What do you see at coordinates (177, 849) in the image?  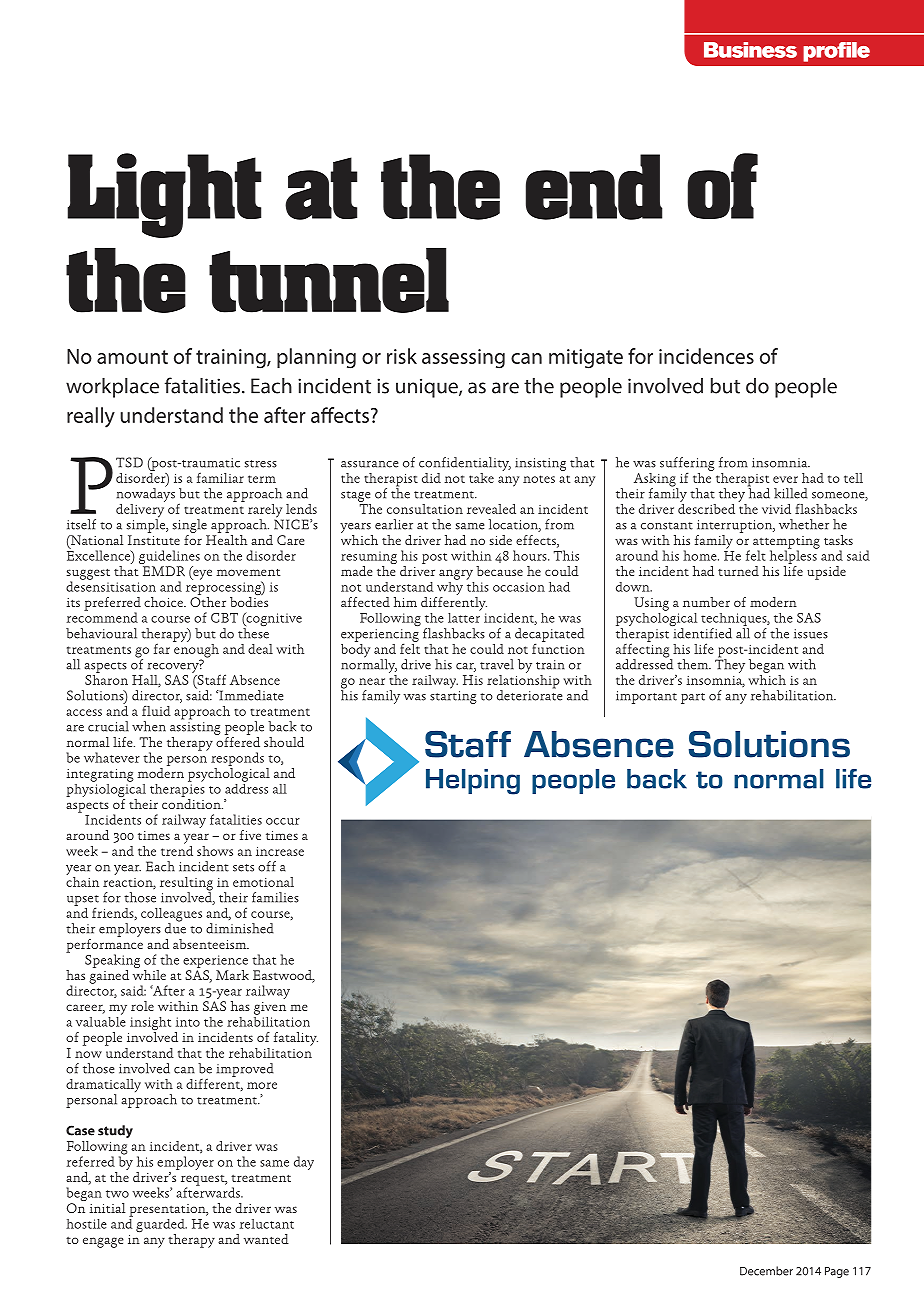 I see `trend` at bounding box center [177, 849].
